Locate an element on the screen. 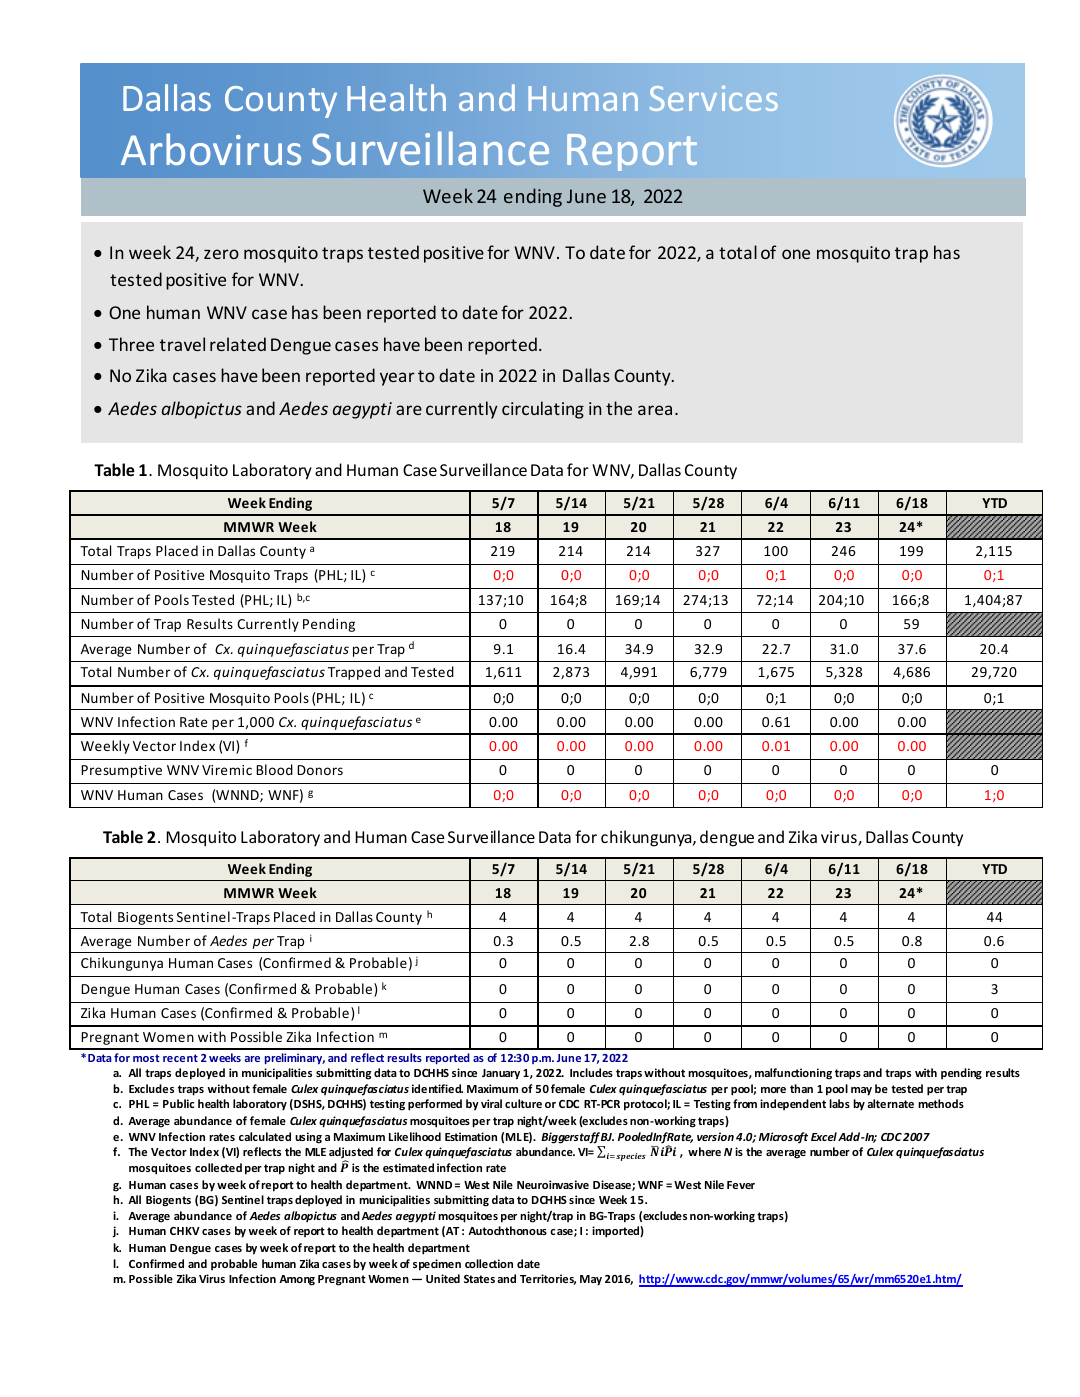  Blood is located at coordinates (274, 769).
